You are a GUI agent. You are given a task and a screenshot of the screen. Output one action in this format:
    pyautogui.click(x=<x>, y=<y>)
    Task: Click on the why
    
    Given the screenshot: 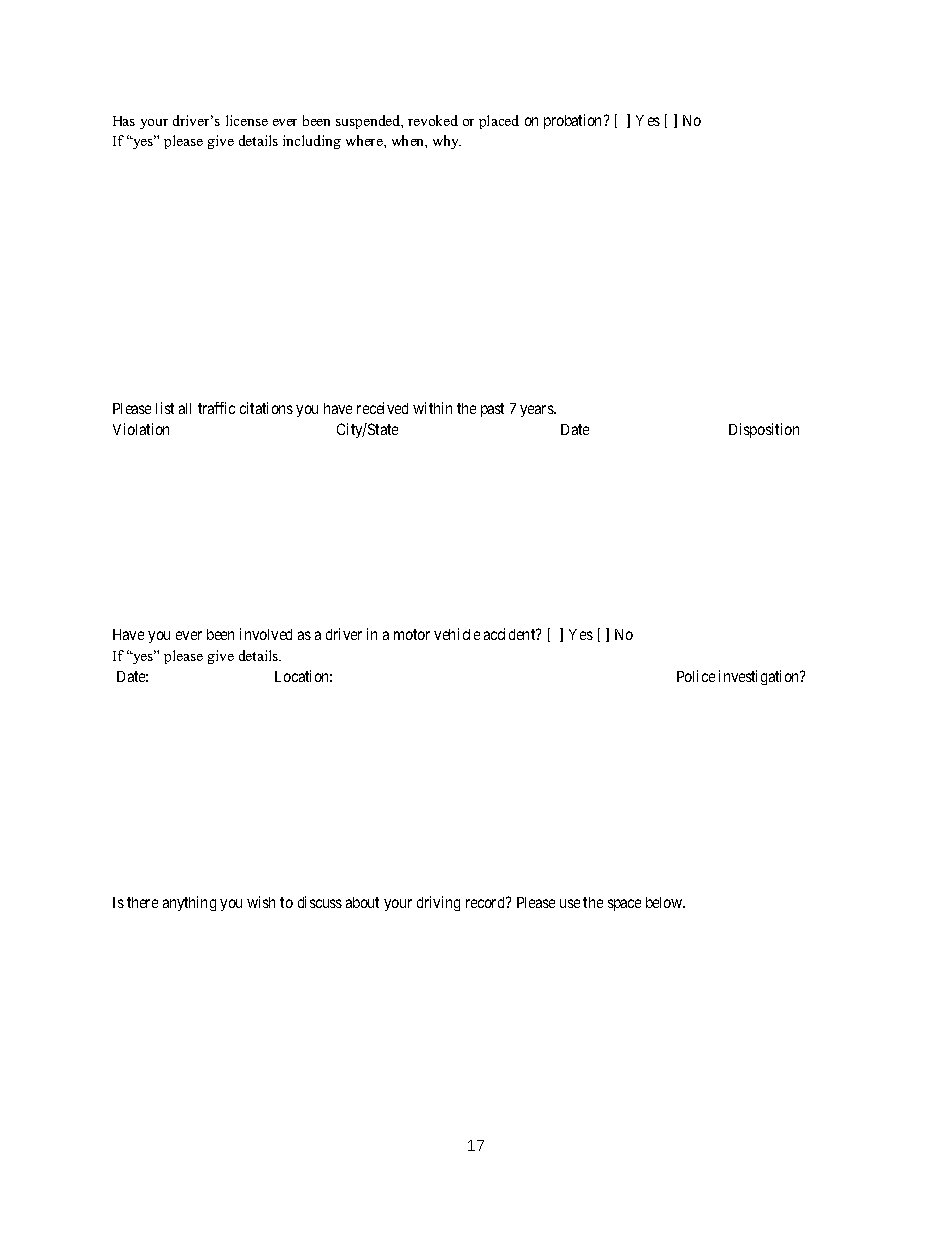 What is the action you would take?
    pyautogui.click(x=447, y=142)
